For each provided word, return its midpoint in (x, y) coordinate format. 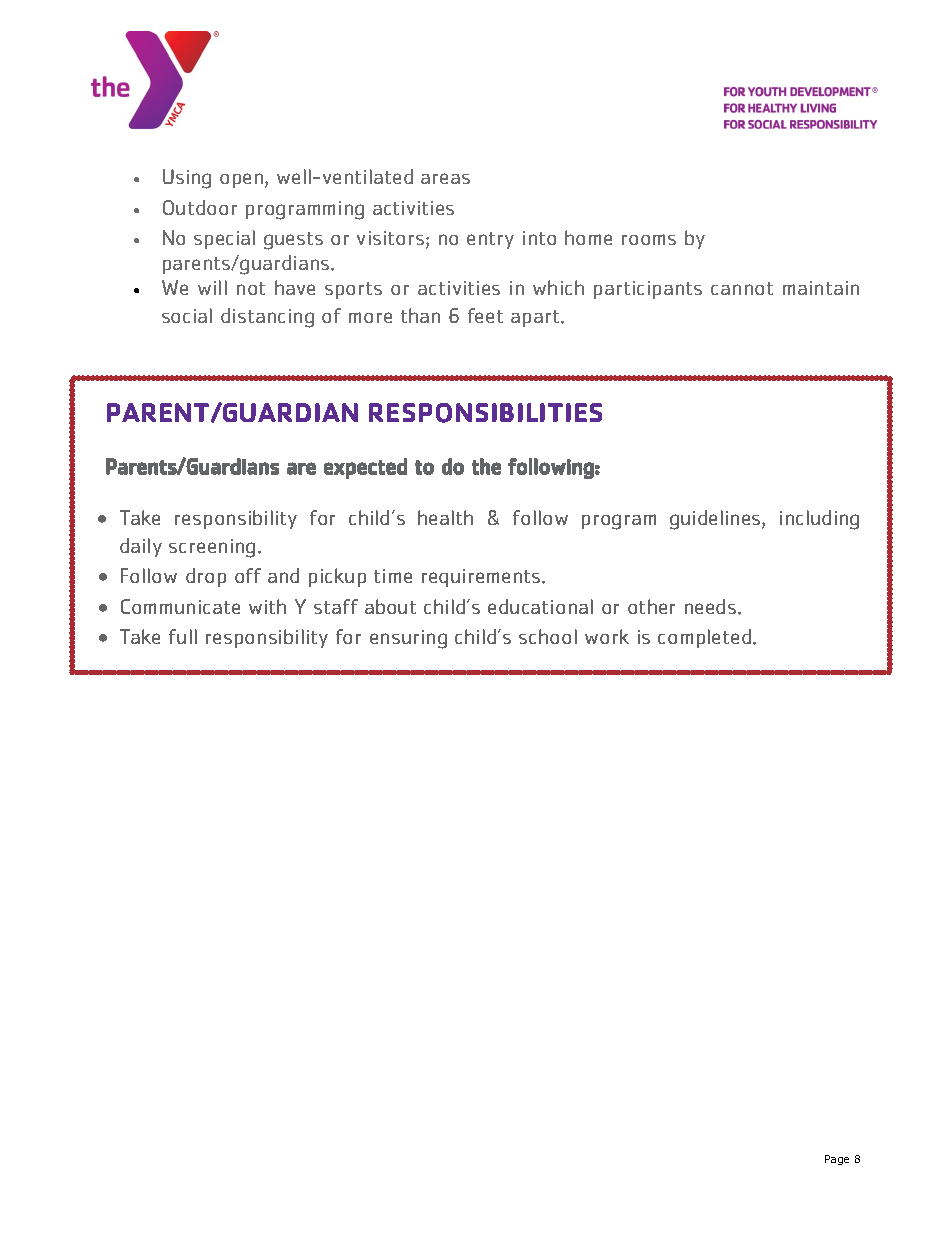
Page (837, 1160)
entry (490, 240)
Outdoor (200, 207)
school (548, 636)
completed (706, 638)
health (445, 517)
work (607, 636)
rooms (649, 239)
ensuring (408, 639)
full (183, 636)
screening (212, 548)
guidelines (716, 520)
